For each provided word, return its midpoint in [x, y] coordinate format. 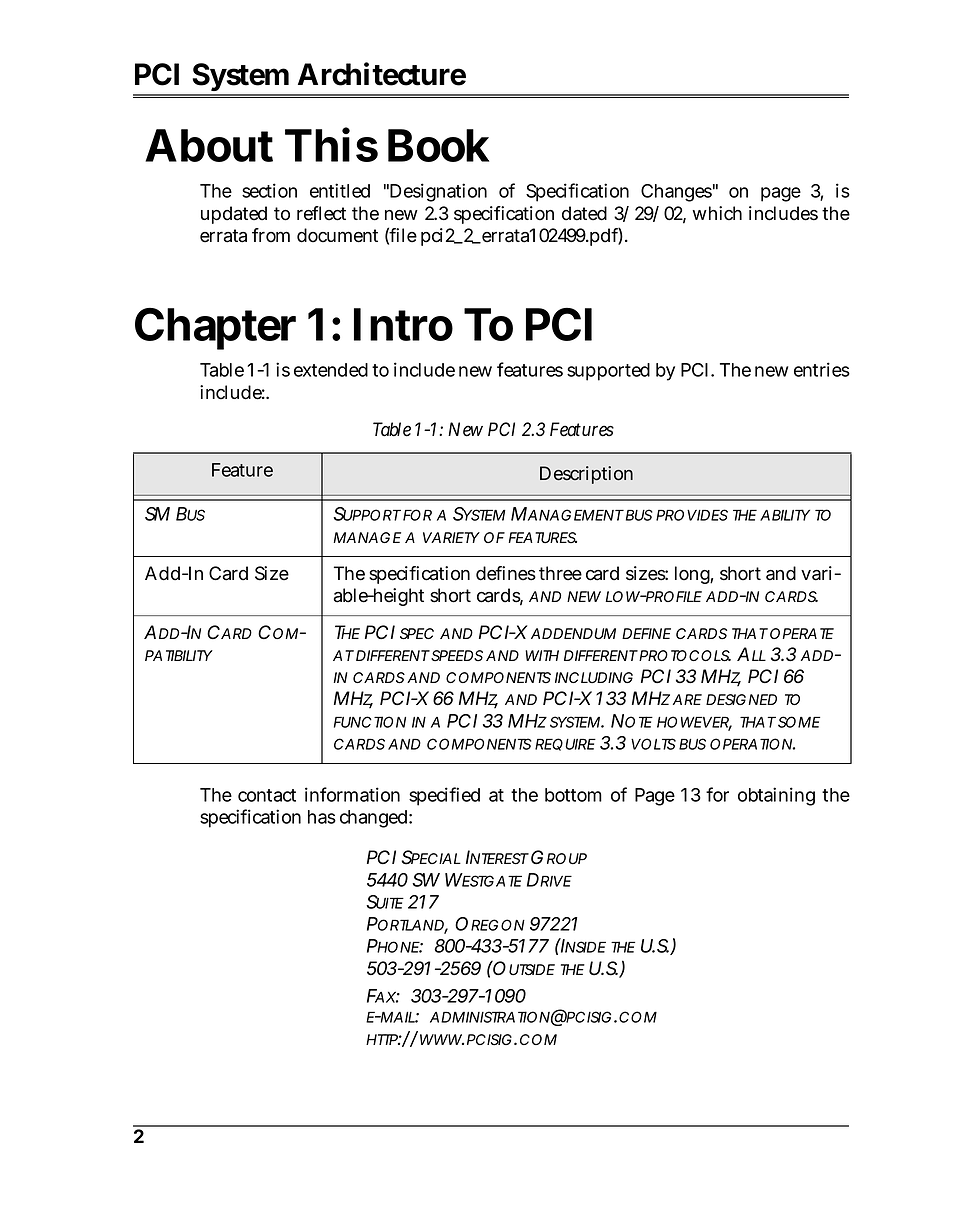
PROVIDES [692, 515]
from [271, 235]
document [337, 235]
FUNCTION [370, 722]
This [331, 144]
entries [822, 369]
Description [586, 475]
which [717, 213]
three [560, 573]
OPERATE [802, 633]
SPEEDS [456, 655]
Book [438, 145]
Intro [403, 324]
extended [331, 370]
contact [267, 795]
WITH [542, 655]
